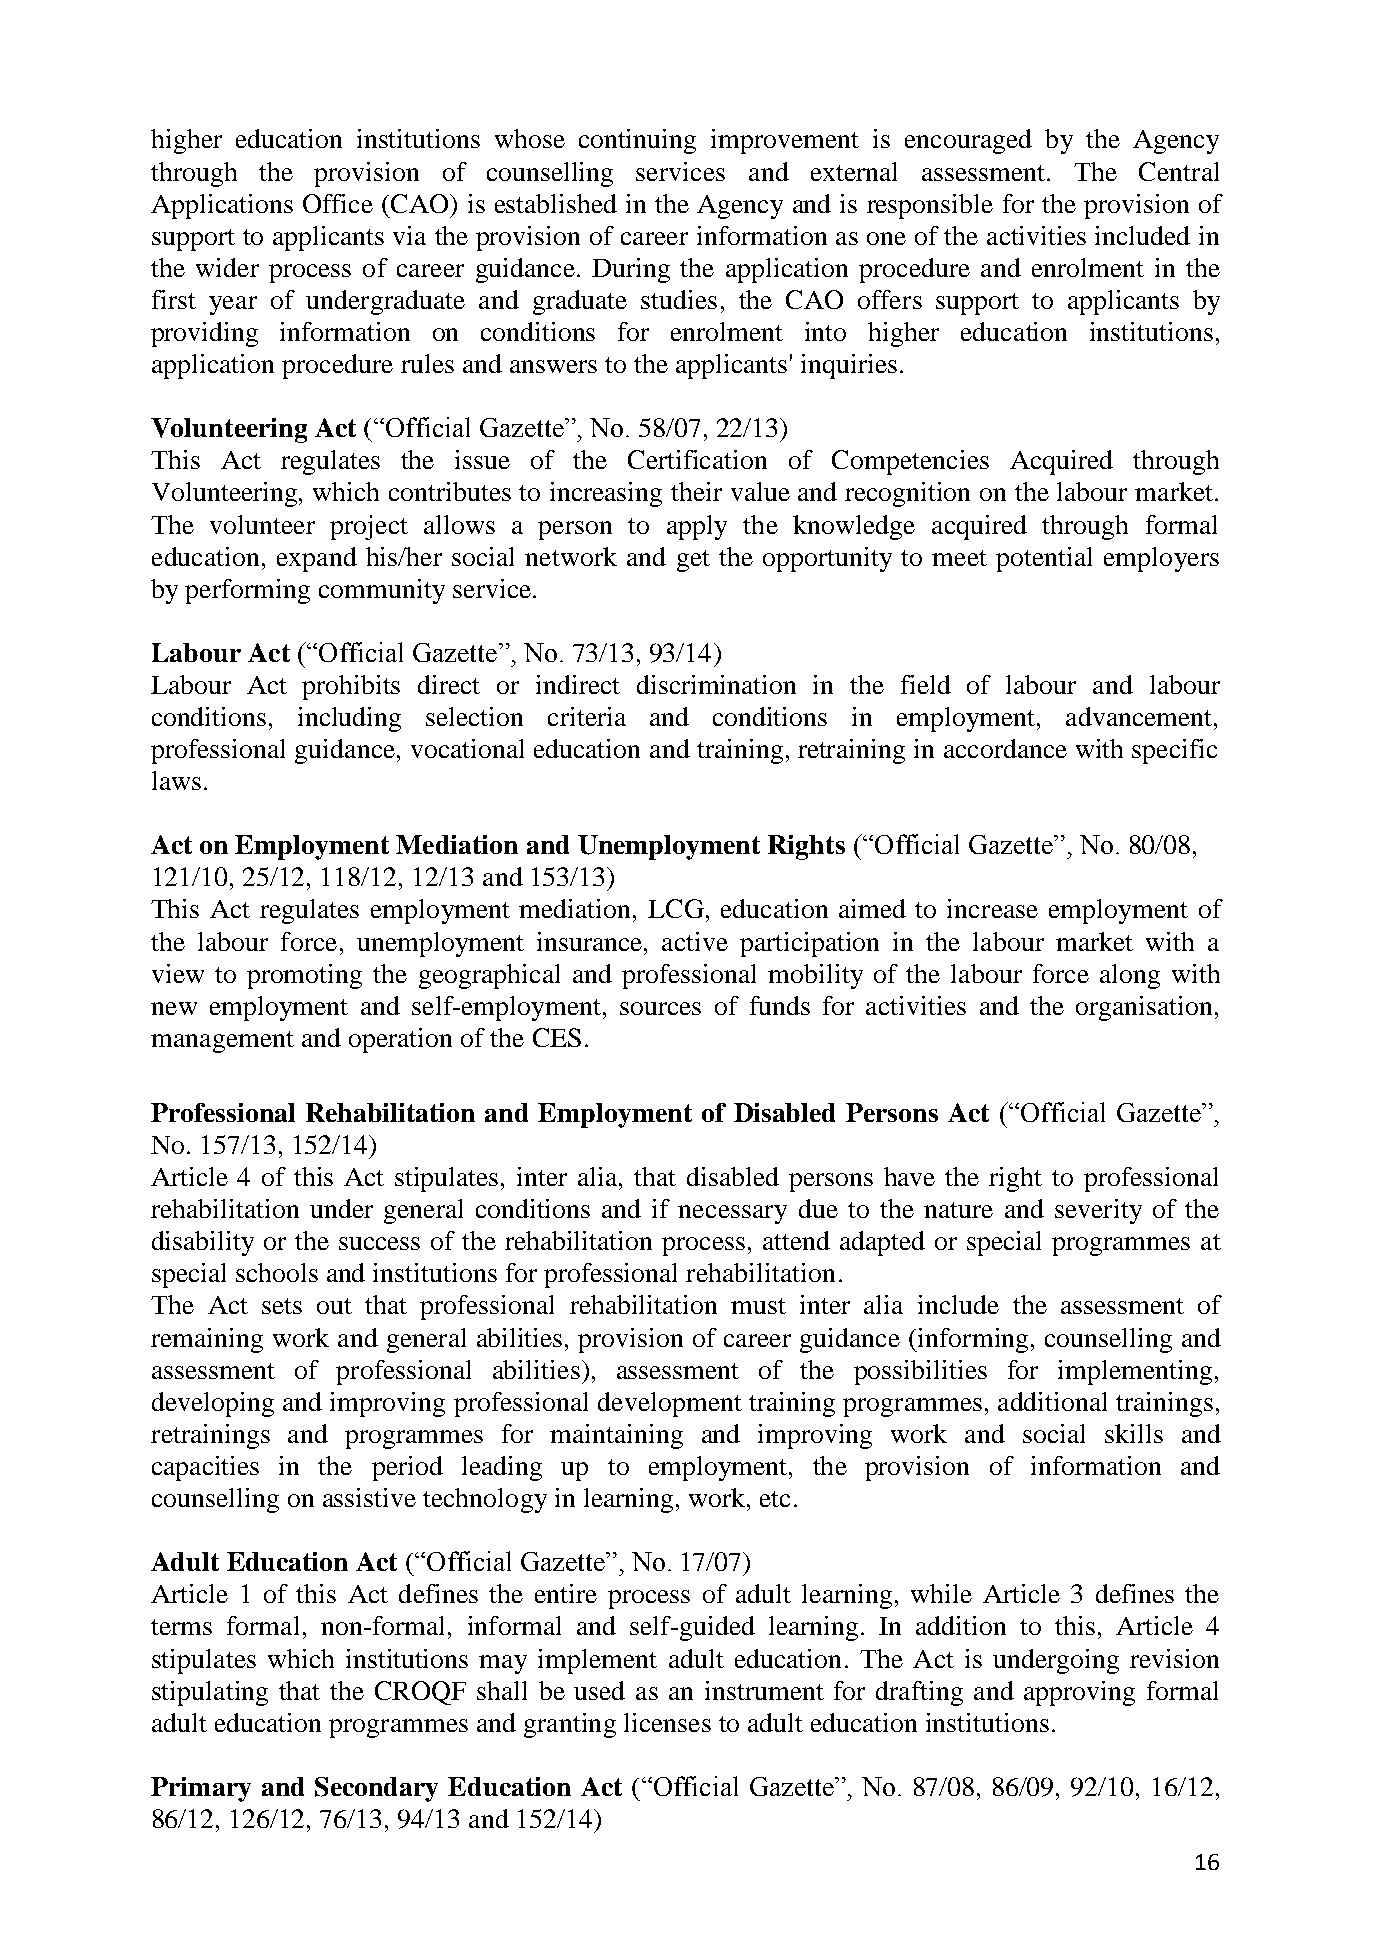 The image size is (1385, 1958). I want to click on Office, so click(338, 203).
